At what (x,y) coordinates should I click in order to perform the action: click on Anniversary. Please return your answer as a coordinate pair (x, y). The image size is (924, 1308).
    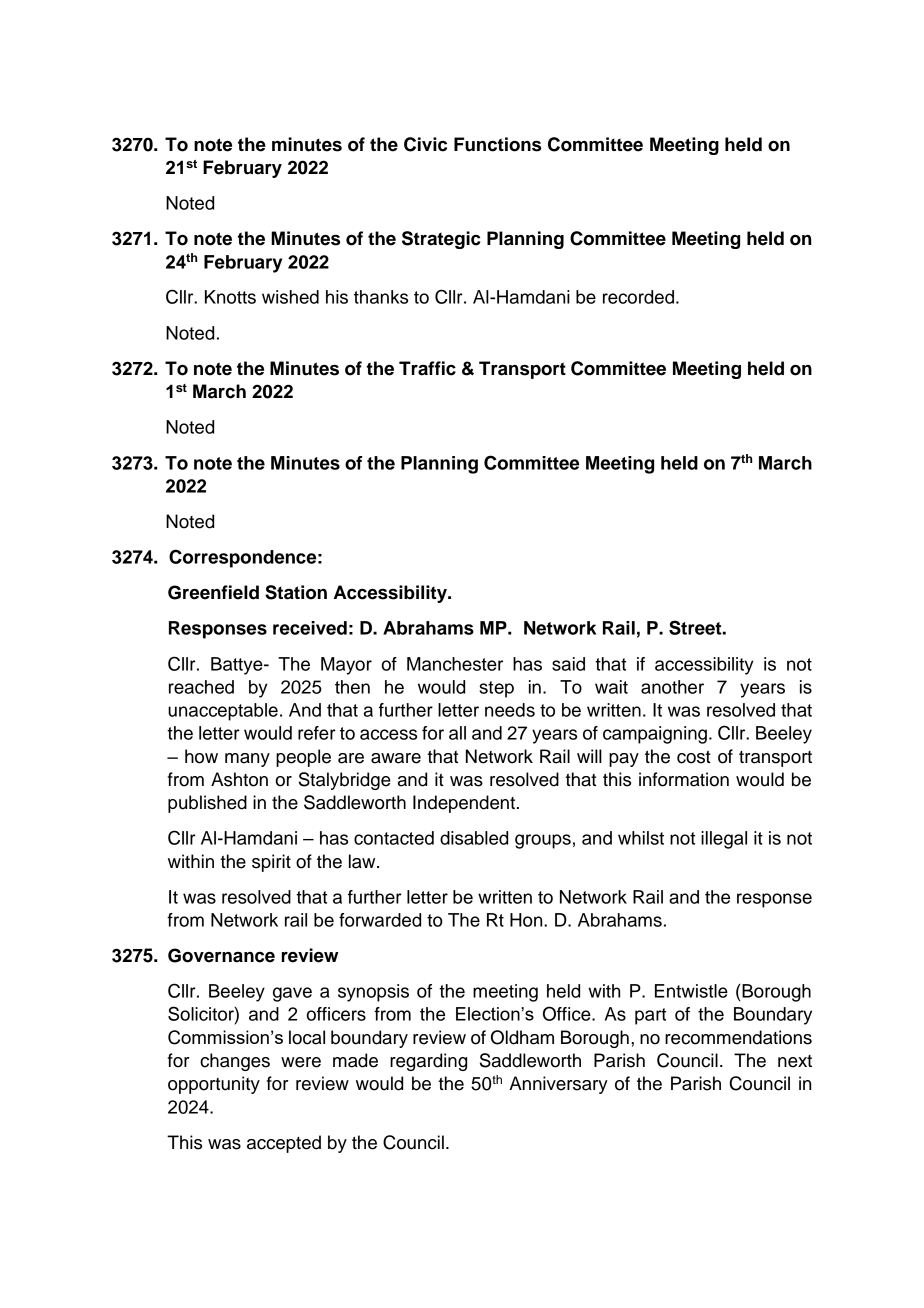
    Looking at the image, I should click on (558, 1085).
